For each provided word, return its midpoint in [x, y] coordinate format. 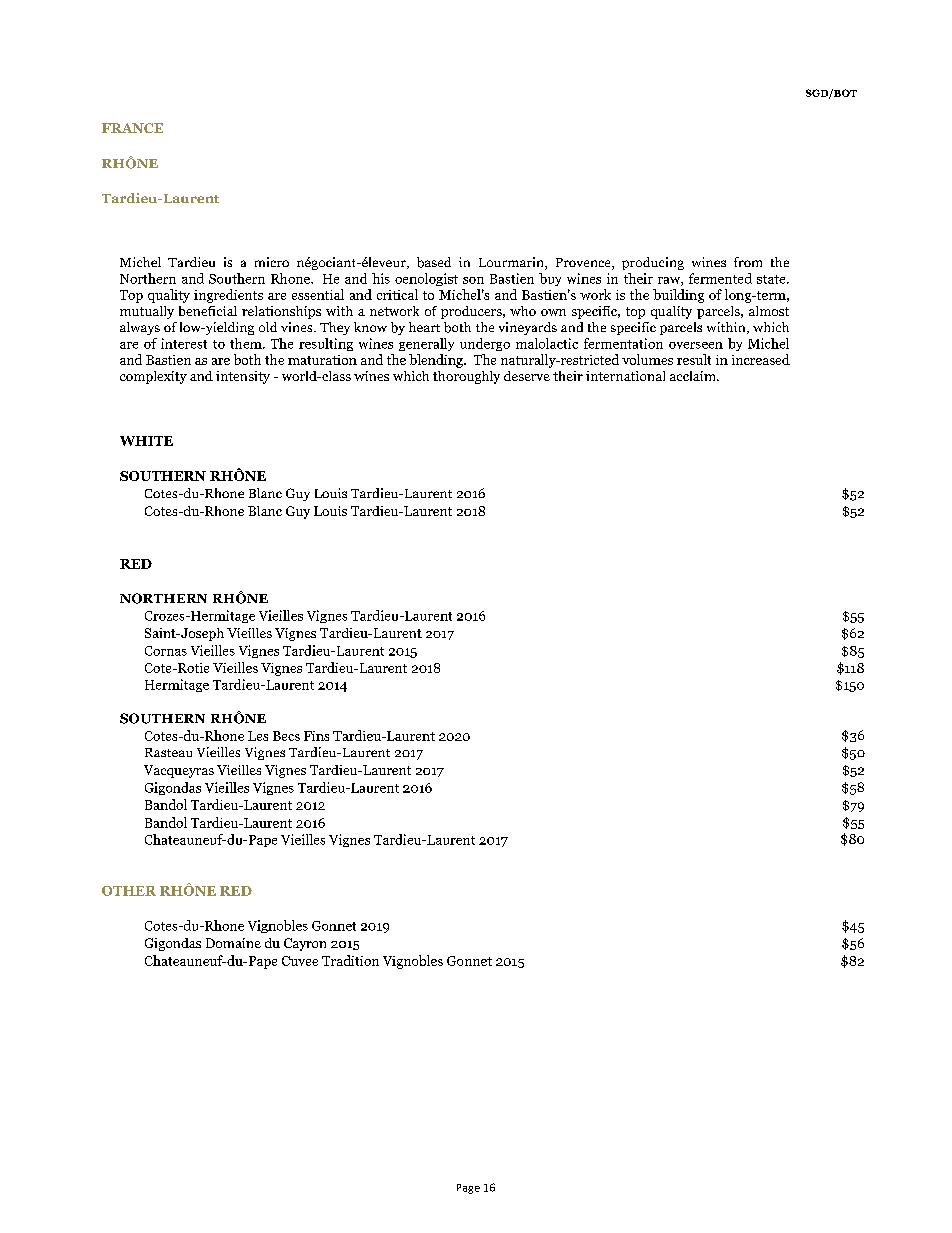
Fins [316, 736]
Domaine [233, 943]
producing [653, 263]
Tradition [350, 960]
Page [468, 1189]
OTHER [129, 891]
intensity [243, 377]
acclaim [694, 376]
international [625, 376]
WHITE [146, 441]
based [434, 262]
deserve [527, 376]
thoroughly [466, 377]
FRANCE [132, 128]
